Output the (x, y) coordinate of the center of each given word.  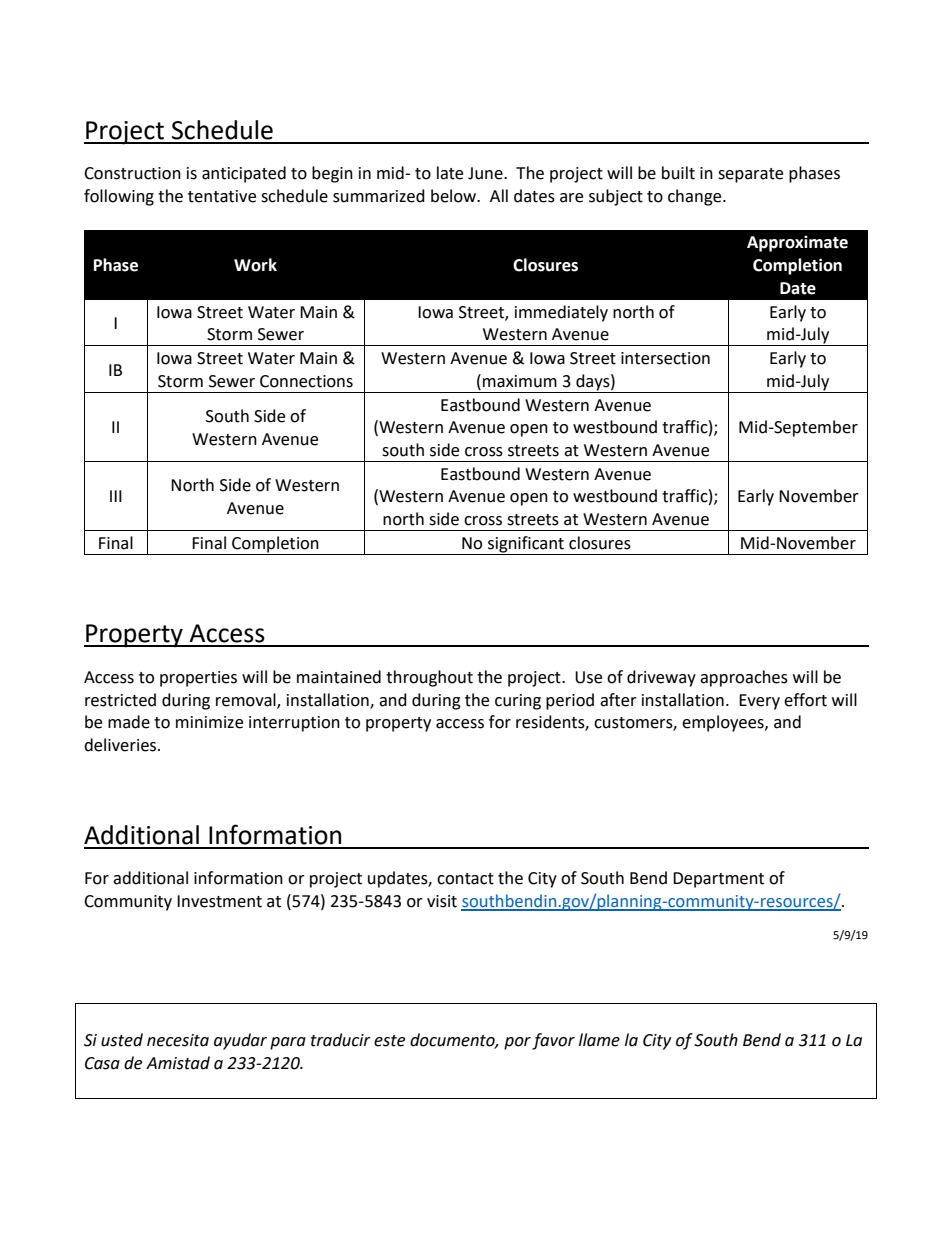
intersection (665, 358)
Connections (306, 381)
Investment (219, 901)
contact (465, 879)
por (517, 1043)
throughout (429, 678)
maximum (520, 381)
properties (198, 679)
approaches (744, 678)
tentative (222, 196)
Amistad (178, 1063)
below (455, 196)
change (696, 197)
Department (718, 880)
